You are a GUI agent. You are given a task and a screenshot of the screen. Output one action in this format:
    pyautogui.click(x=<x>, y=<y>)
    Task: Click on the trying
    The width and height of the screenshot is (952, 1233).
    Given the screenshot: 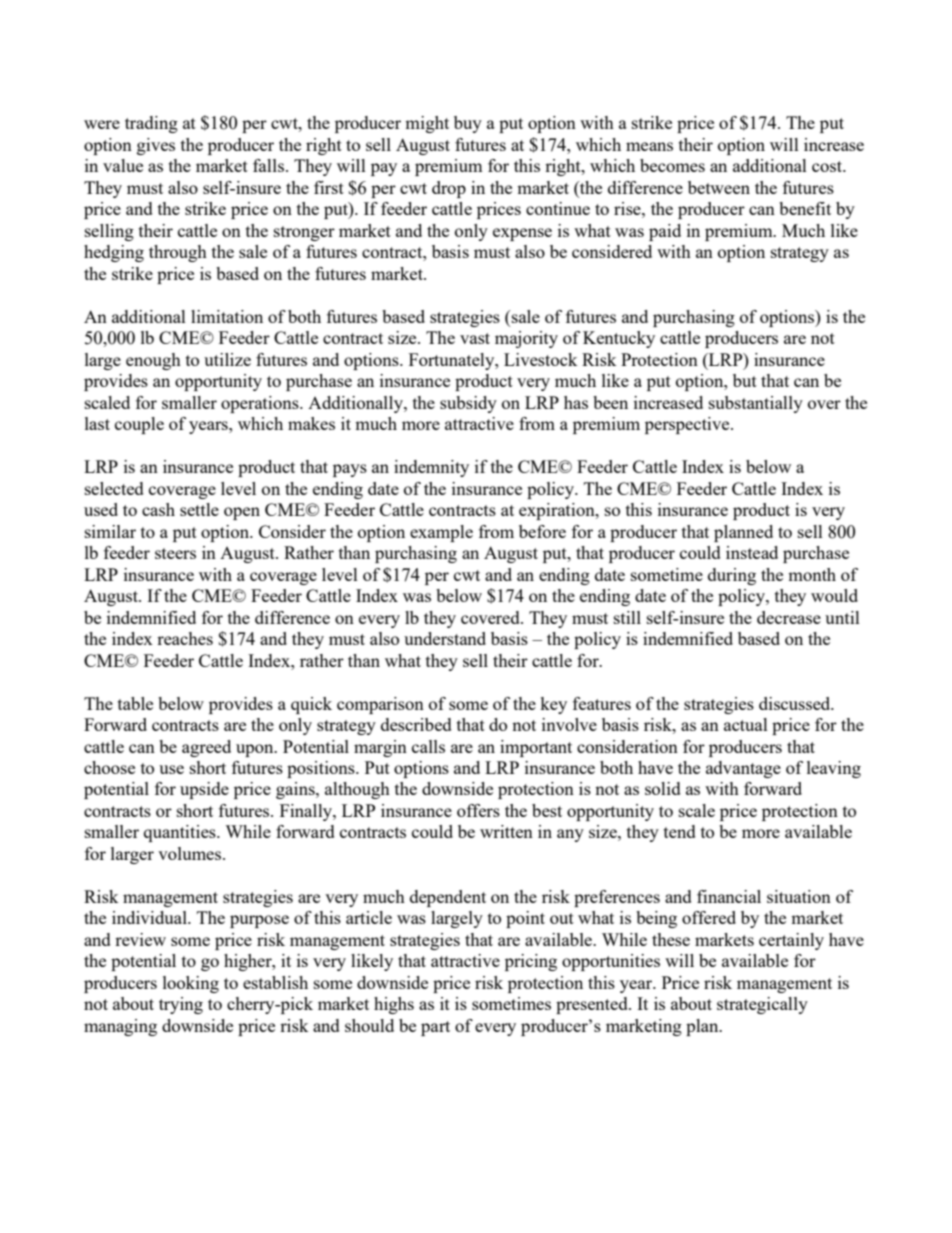 What is the action you would take?
    pyautogui.click(x=181, y=1005)
